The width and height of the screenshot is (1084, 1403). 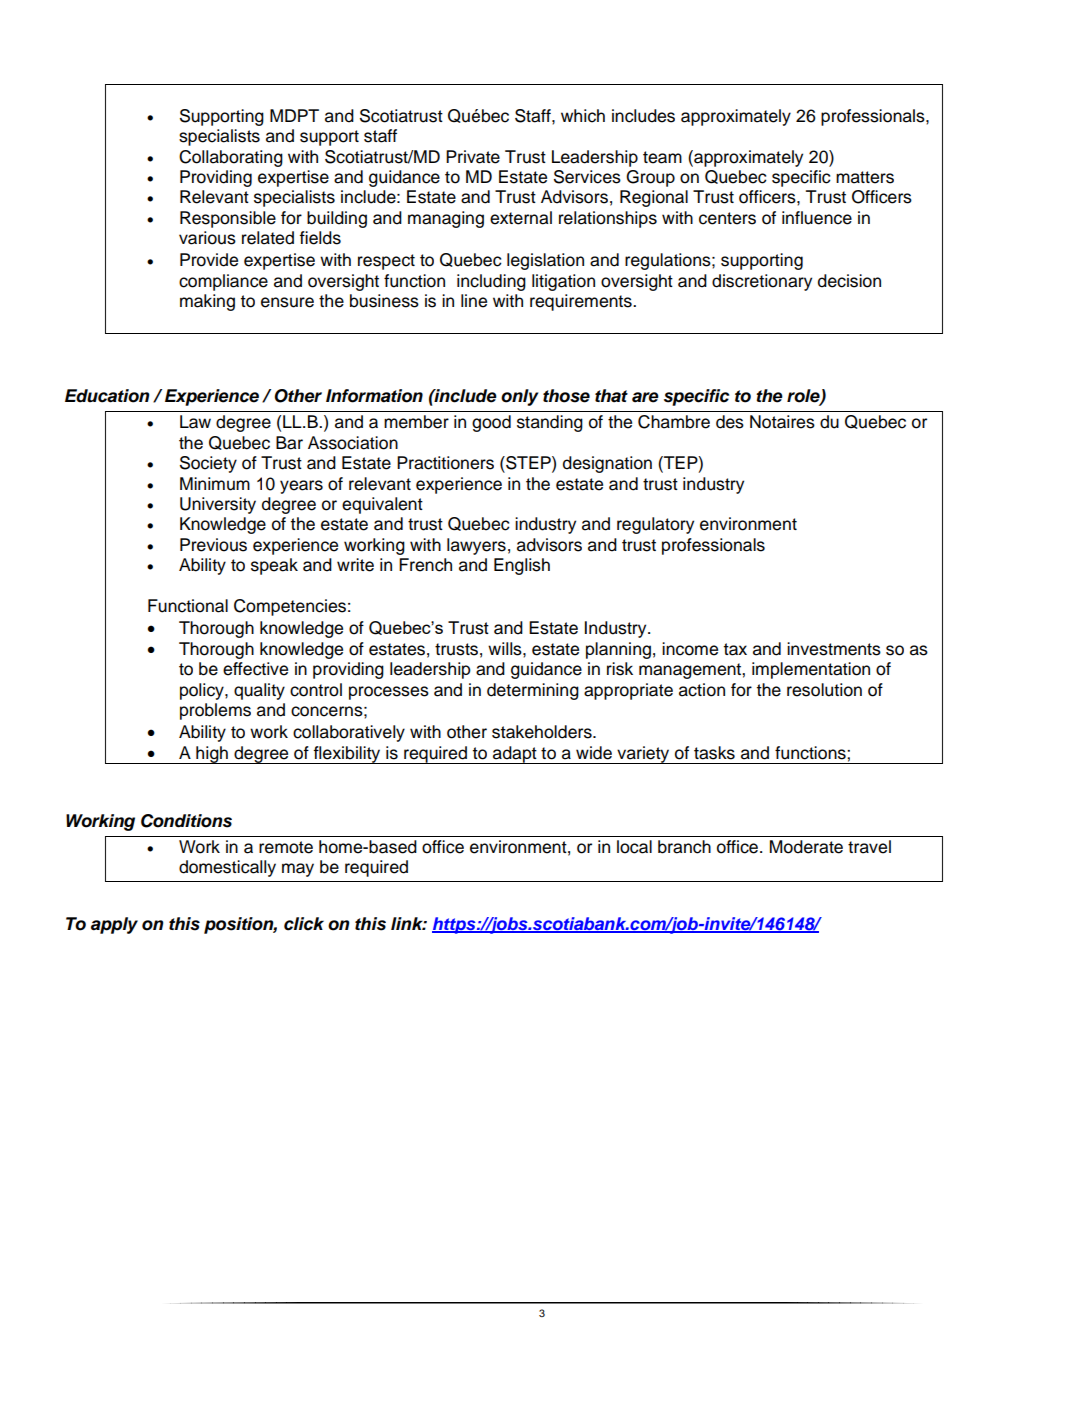 What do you see at coordinates (227, 868) in the screenshot?
I see `domestically` at bounding box center [227, 868].
